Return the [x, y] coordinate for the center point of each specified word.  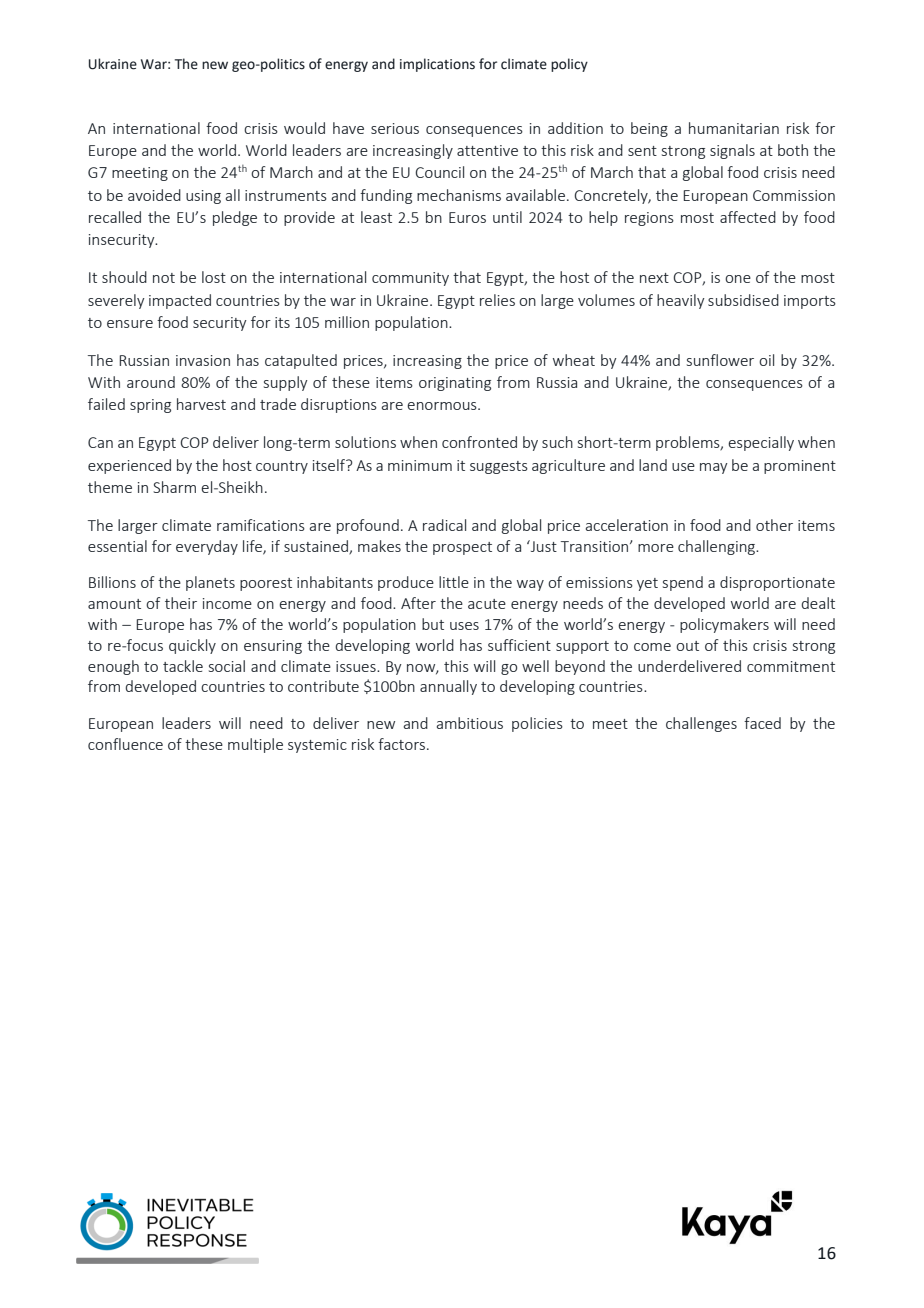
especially [761, 443]
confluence [125, 744]
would [304, 128]
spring [150, 406]
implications [437, 65]
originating [455, 384]
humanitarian [734, 128]
